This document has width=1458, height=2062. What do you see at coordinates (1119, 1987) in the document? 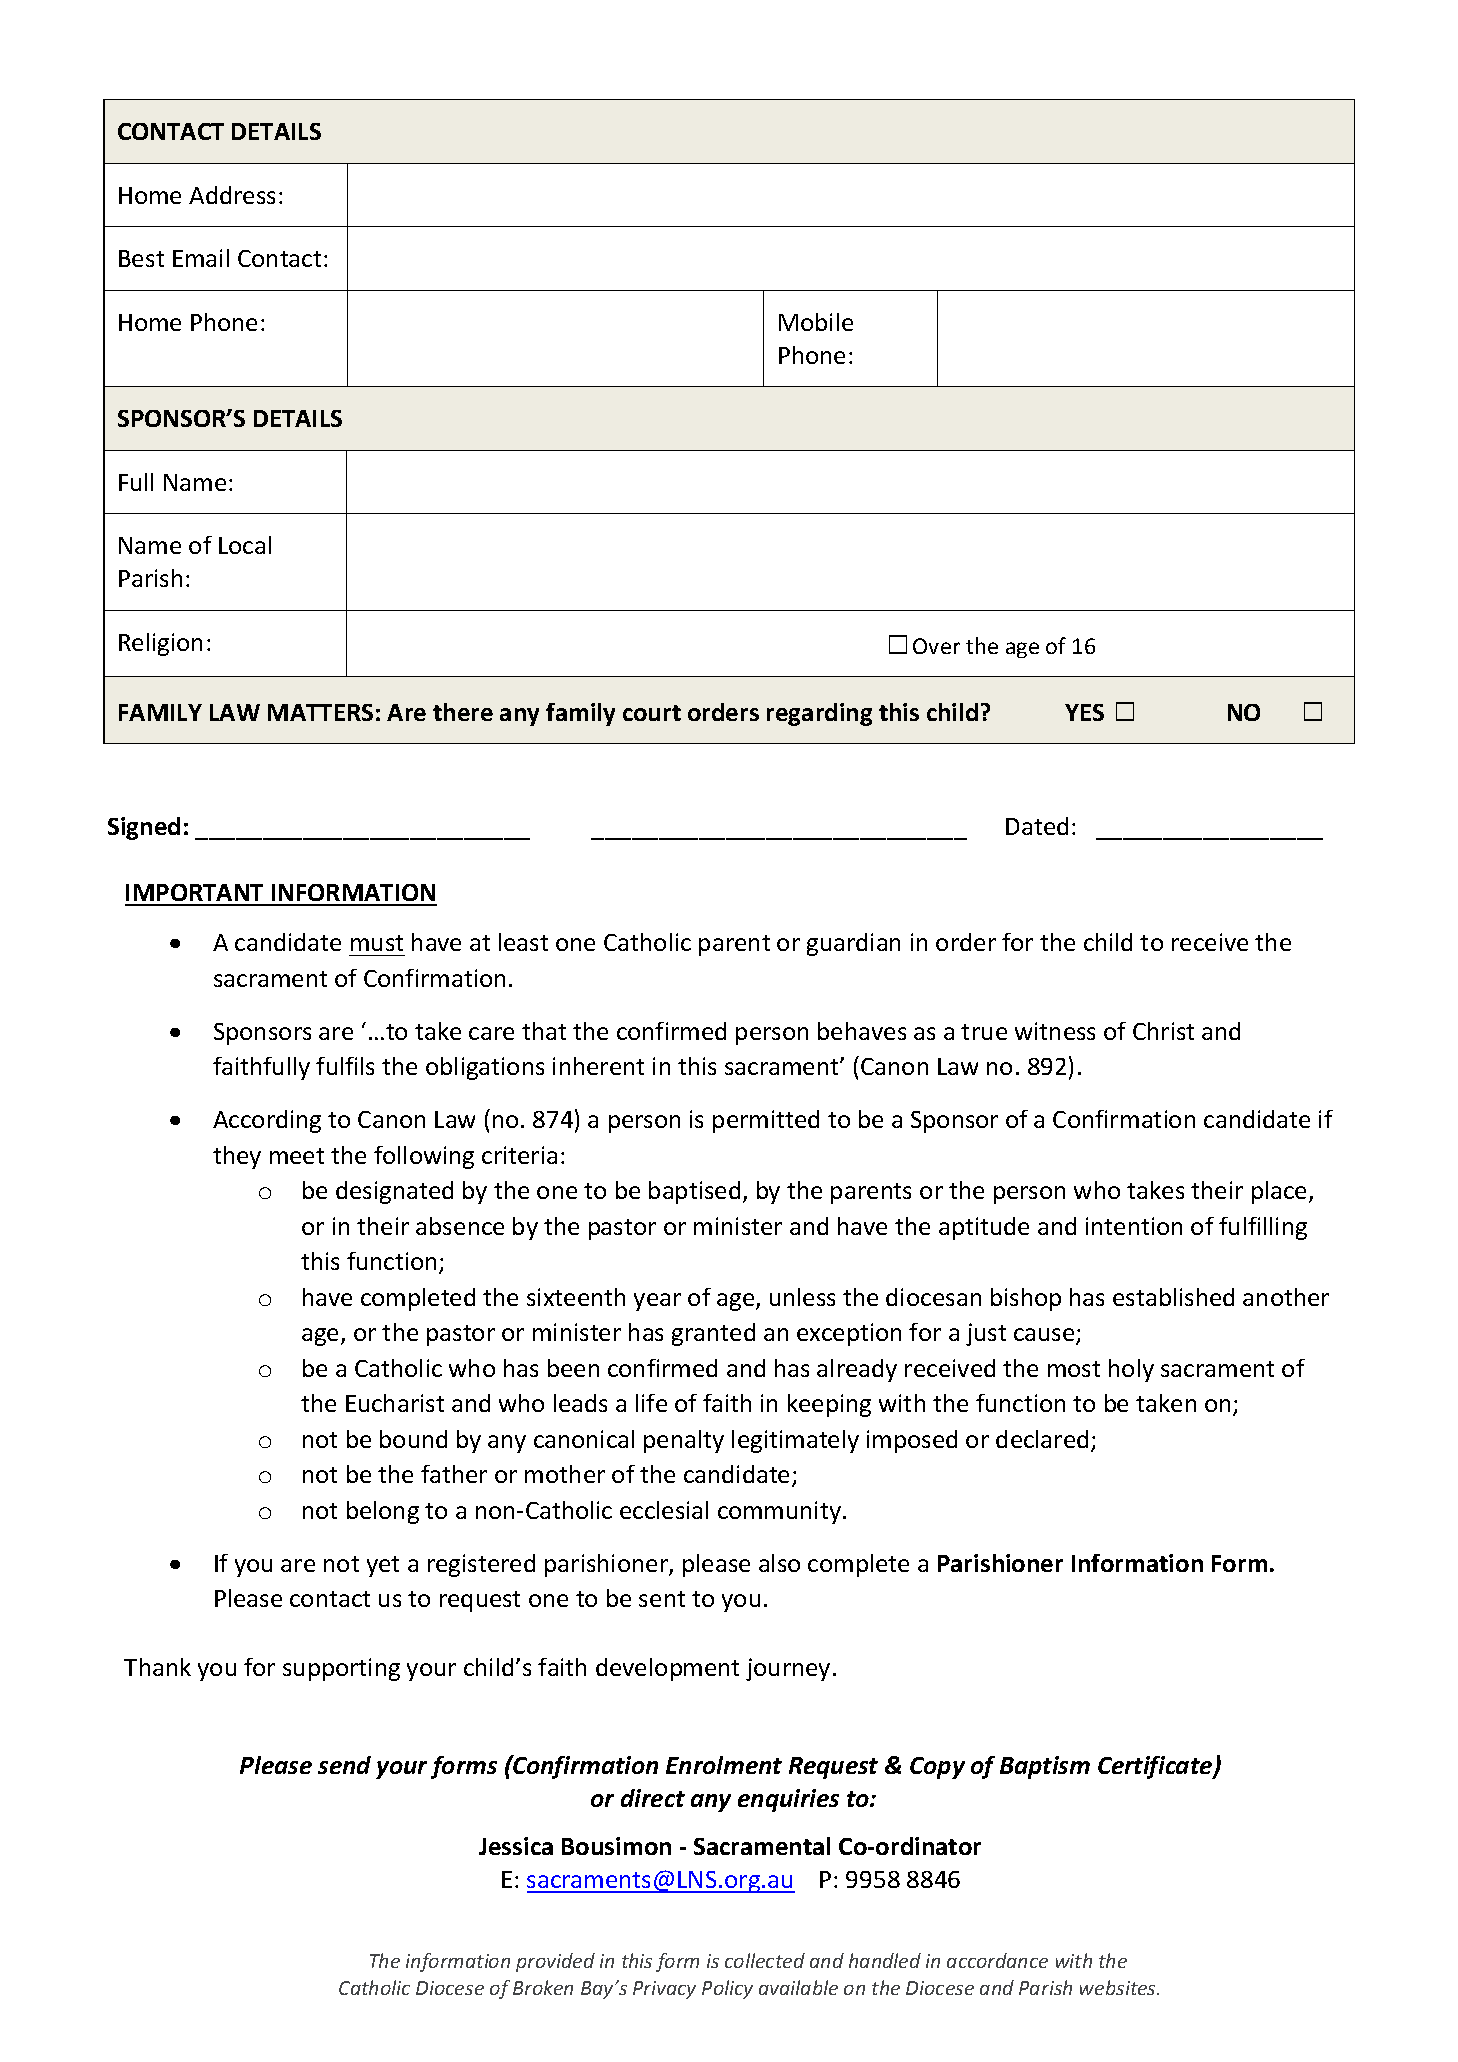
I see `websites` at bounding box center [1119, 1987].
